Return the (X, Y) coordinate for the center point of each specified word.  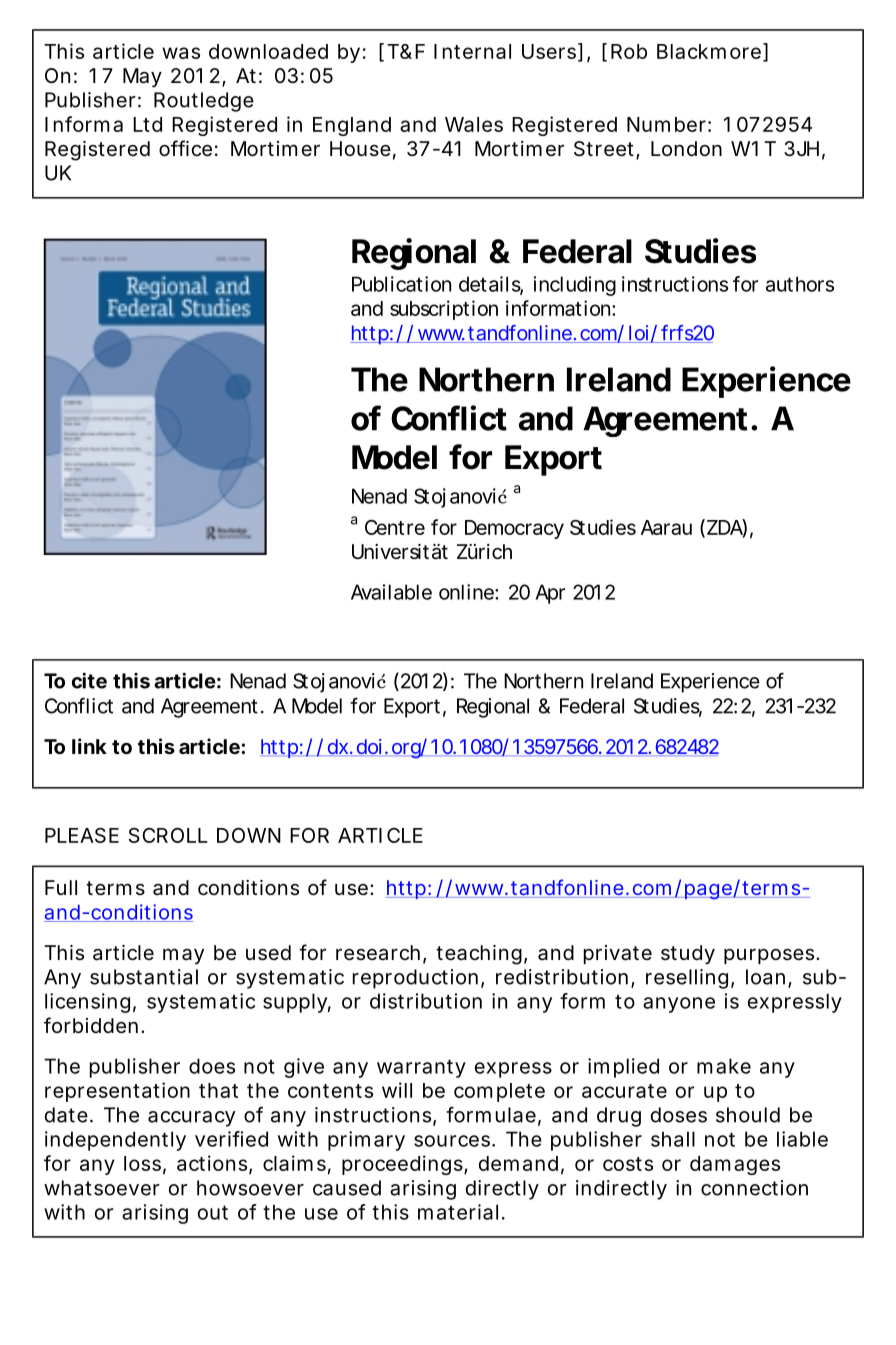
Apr (550, 594)
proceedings (403, 1165)
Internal (472, 51)
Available (391, 592)
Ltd (147, 124)
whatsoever (101, 1188)
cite (89, 680)
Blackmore (709, 51)
